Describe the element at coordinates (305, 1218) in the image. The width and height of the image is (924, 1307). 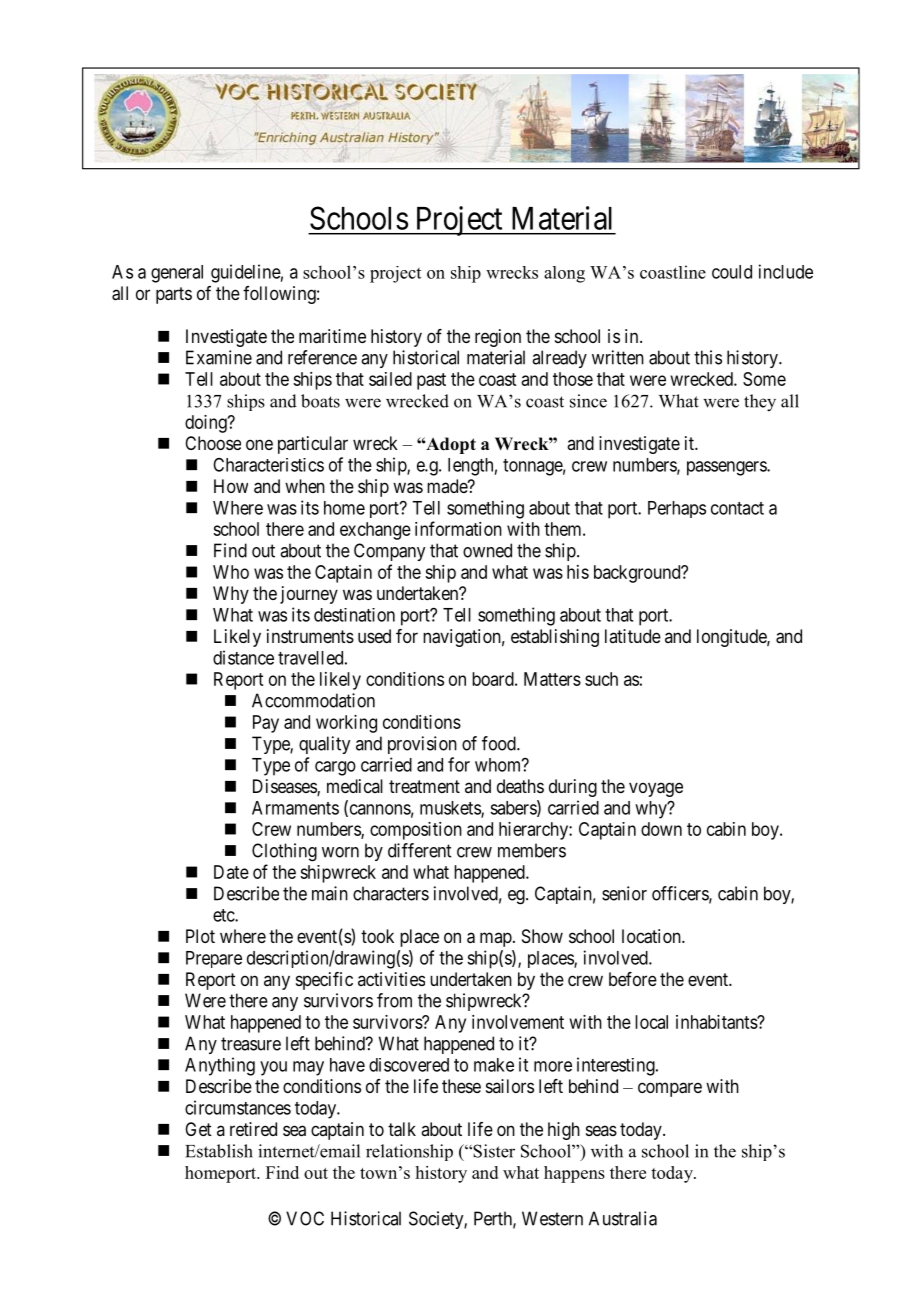
I see `VOC` at that location.
